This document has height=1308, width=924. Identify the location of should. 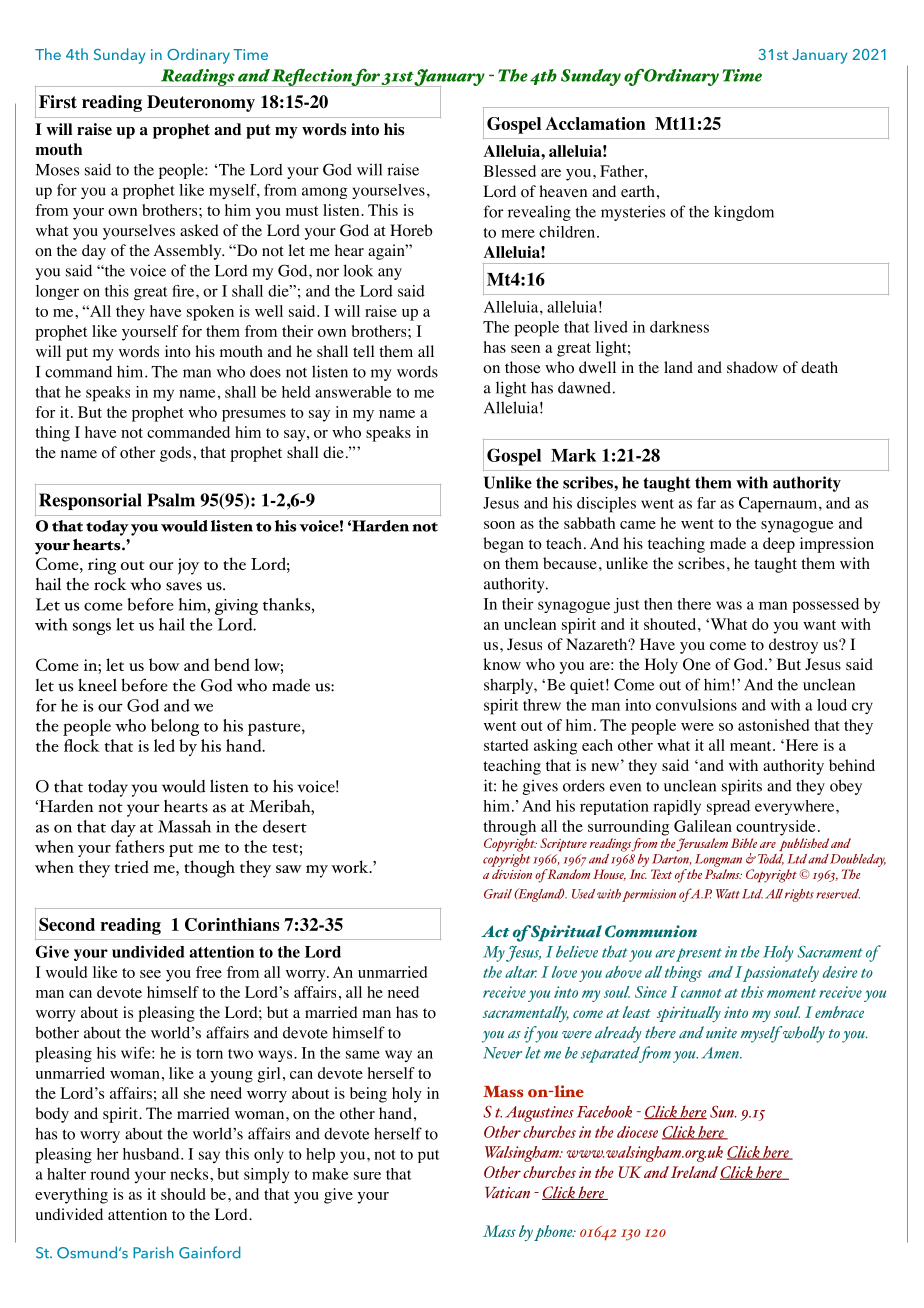
(183, 1194).
